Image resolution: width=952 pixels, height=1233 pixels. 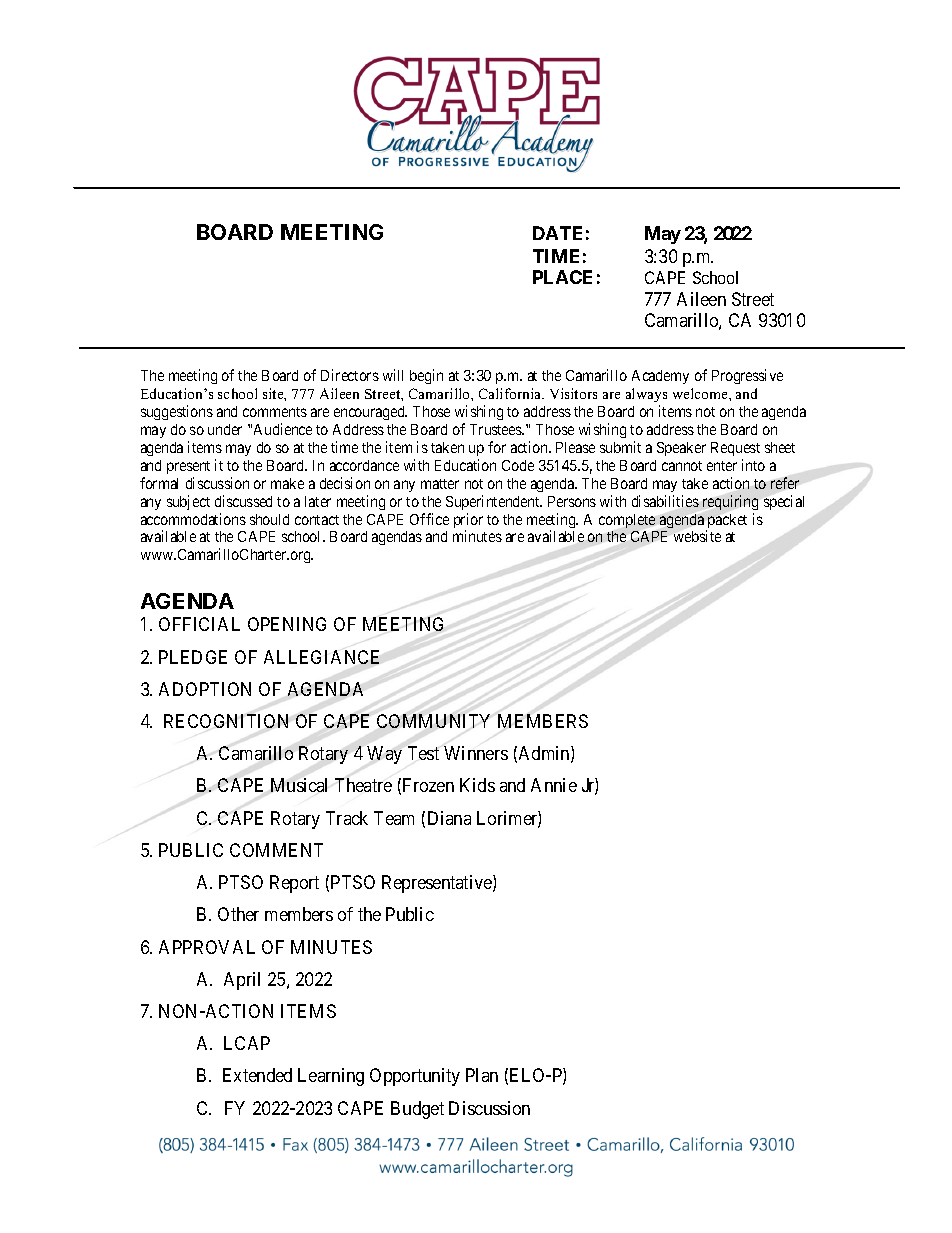 What do you see at coordinates (735, 449) in the screenshot?
I see `Request` at bounding box center [735, 449].
